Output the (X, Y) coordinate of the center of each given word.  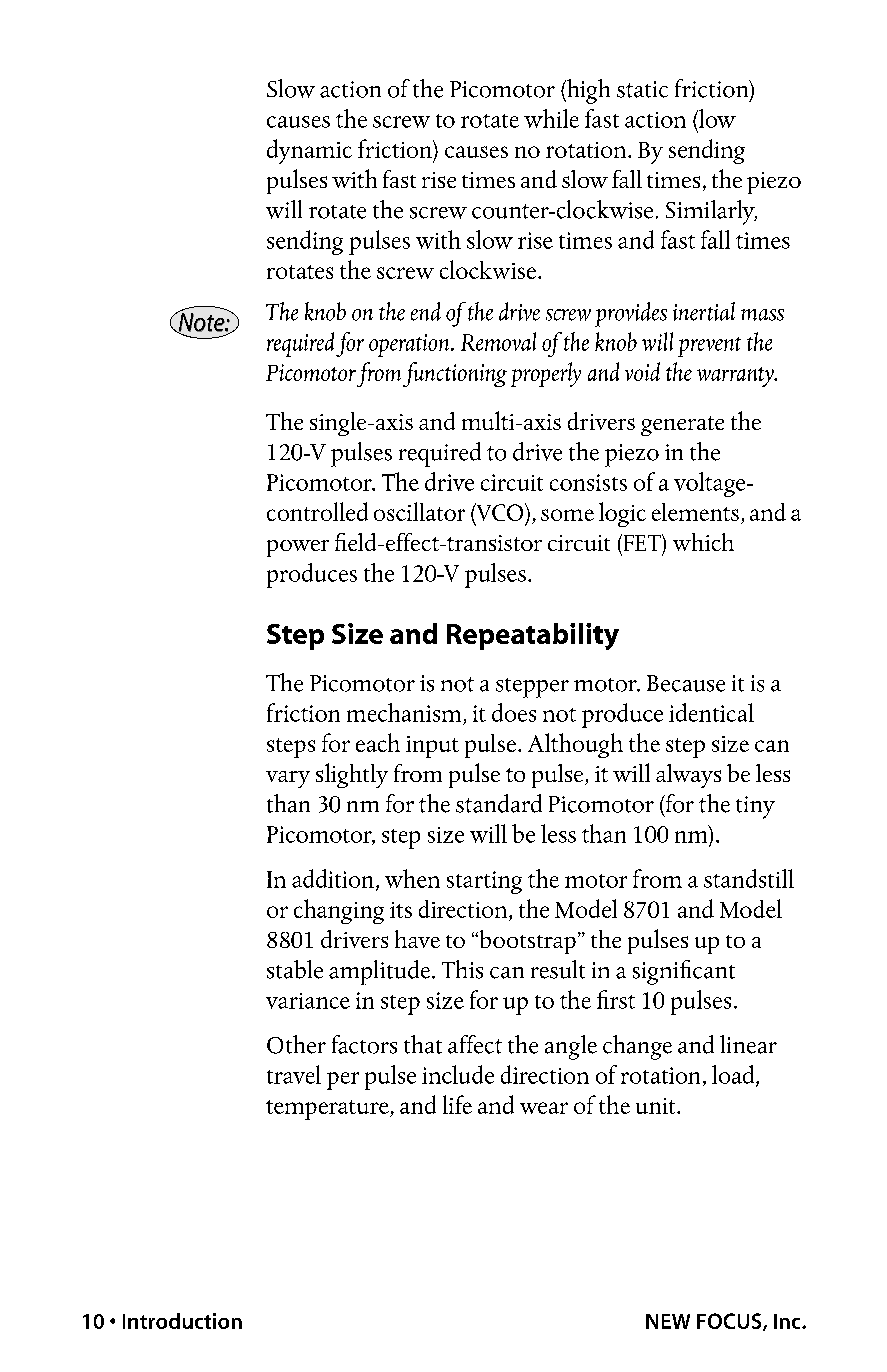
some (567, 515)
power (298, 548)
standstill (749, 878)
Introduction (182, 1321)
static (642, 89)
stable (295, 969)
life (457, 1104)
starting (484, 882)
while (551, 118)
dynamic (309, 151)
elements (695, 512)
